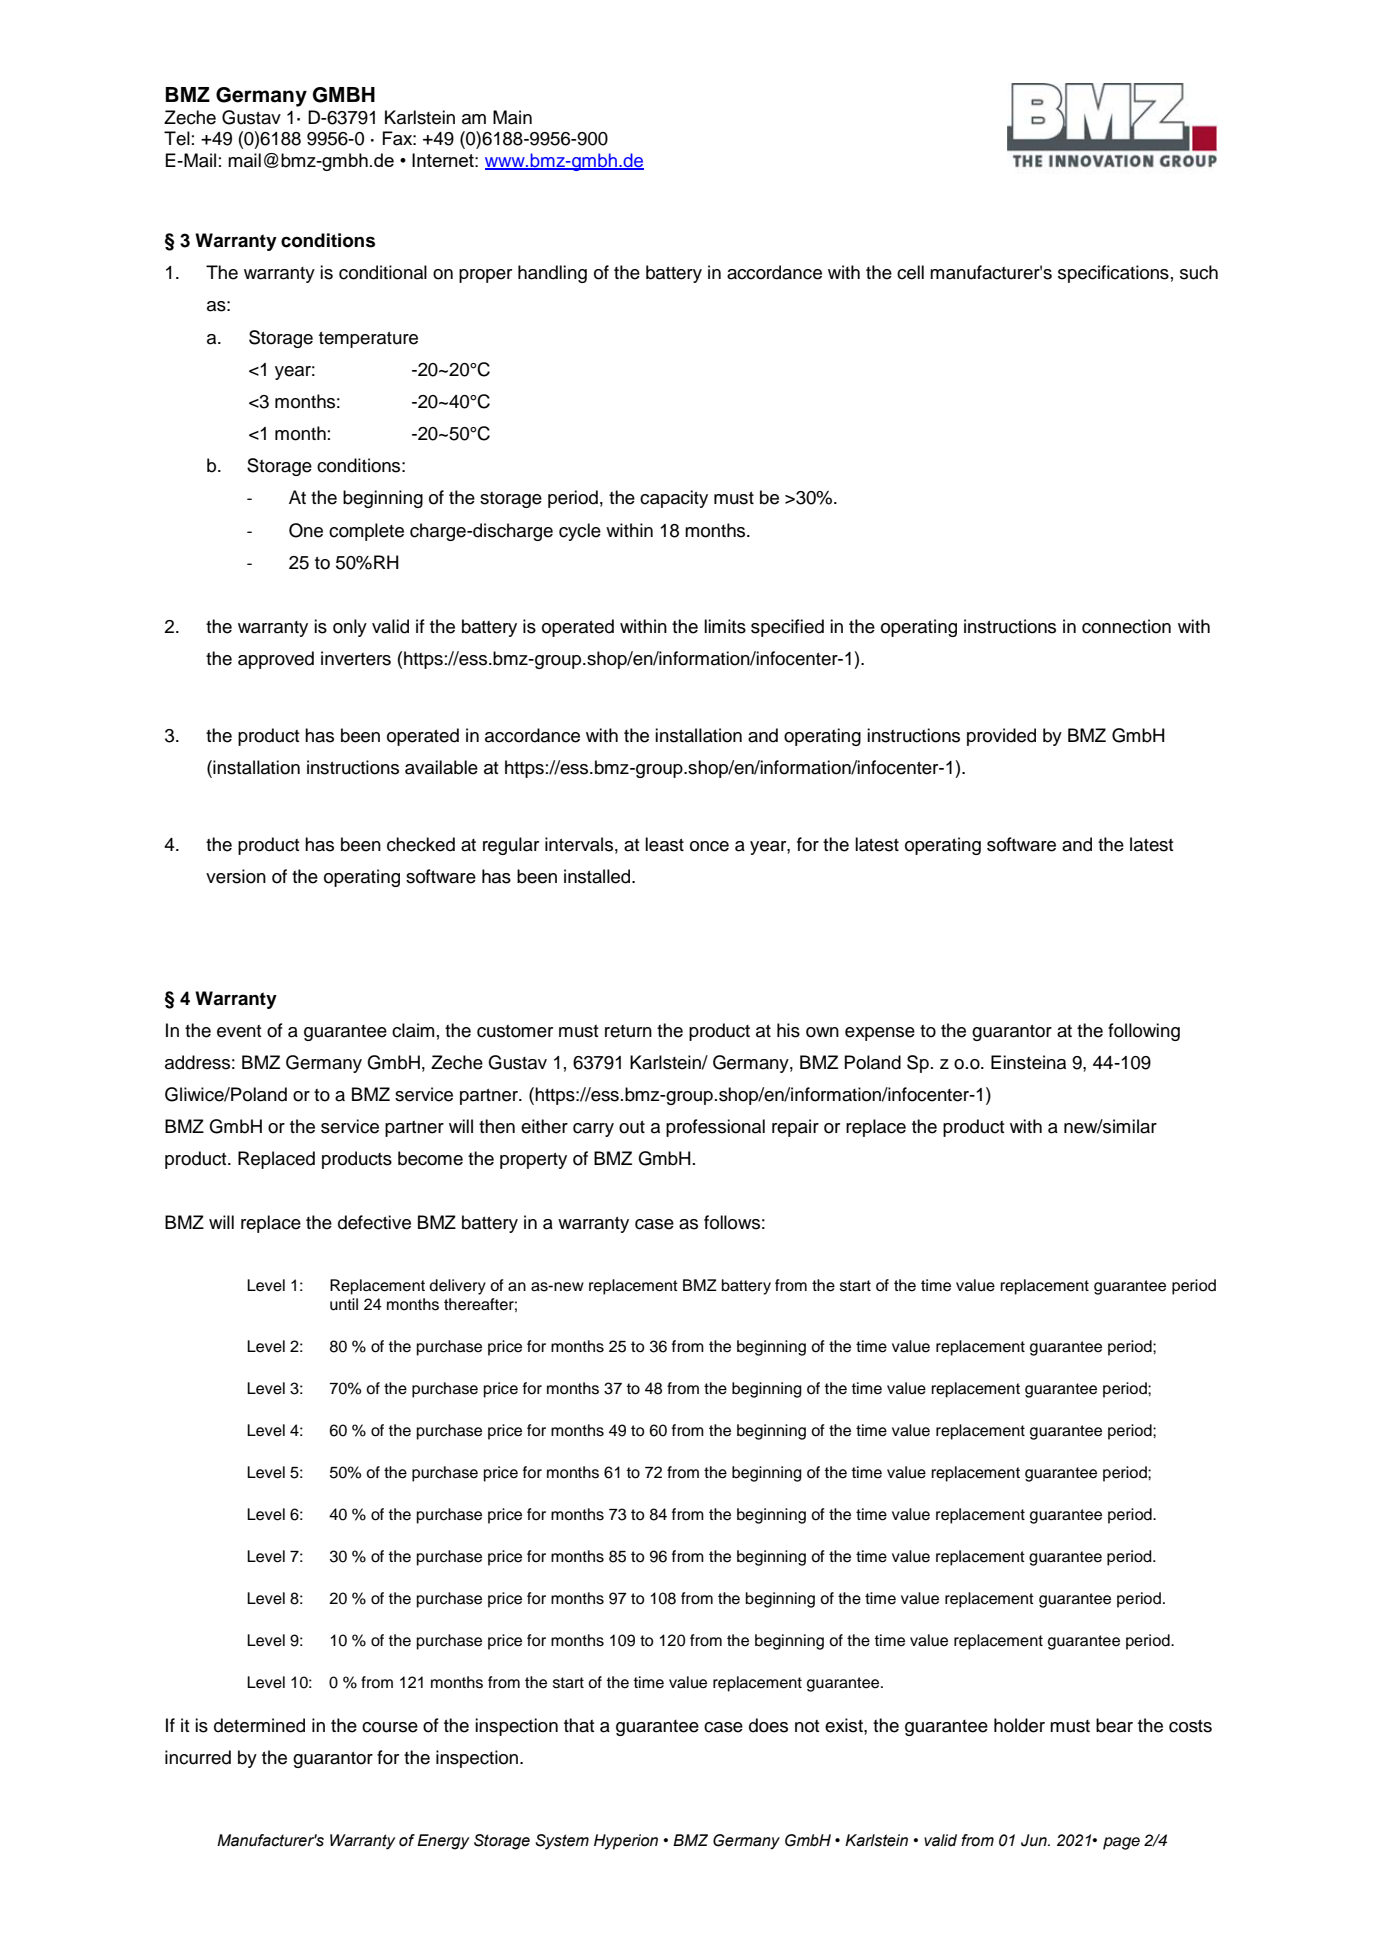 This page has width=1384, height=1958. What do you see at coordinates (725, 626) in the page?
I see `limits` at bounding box center [725, 626].
